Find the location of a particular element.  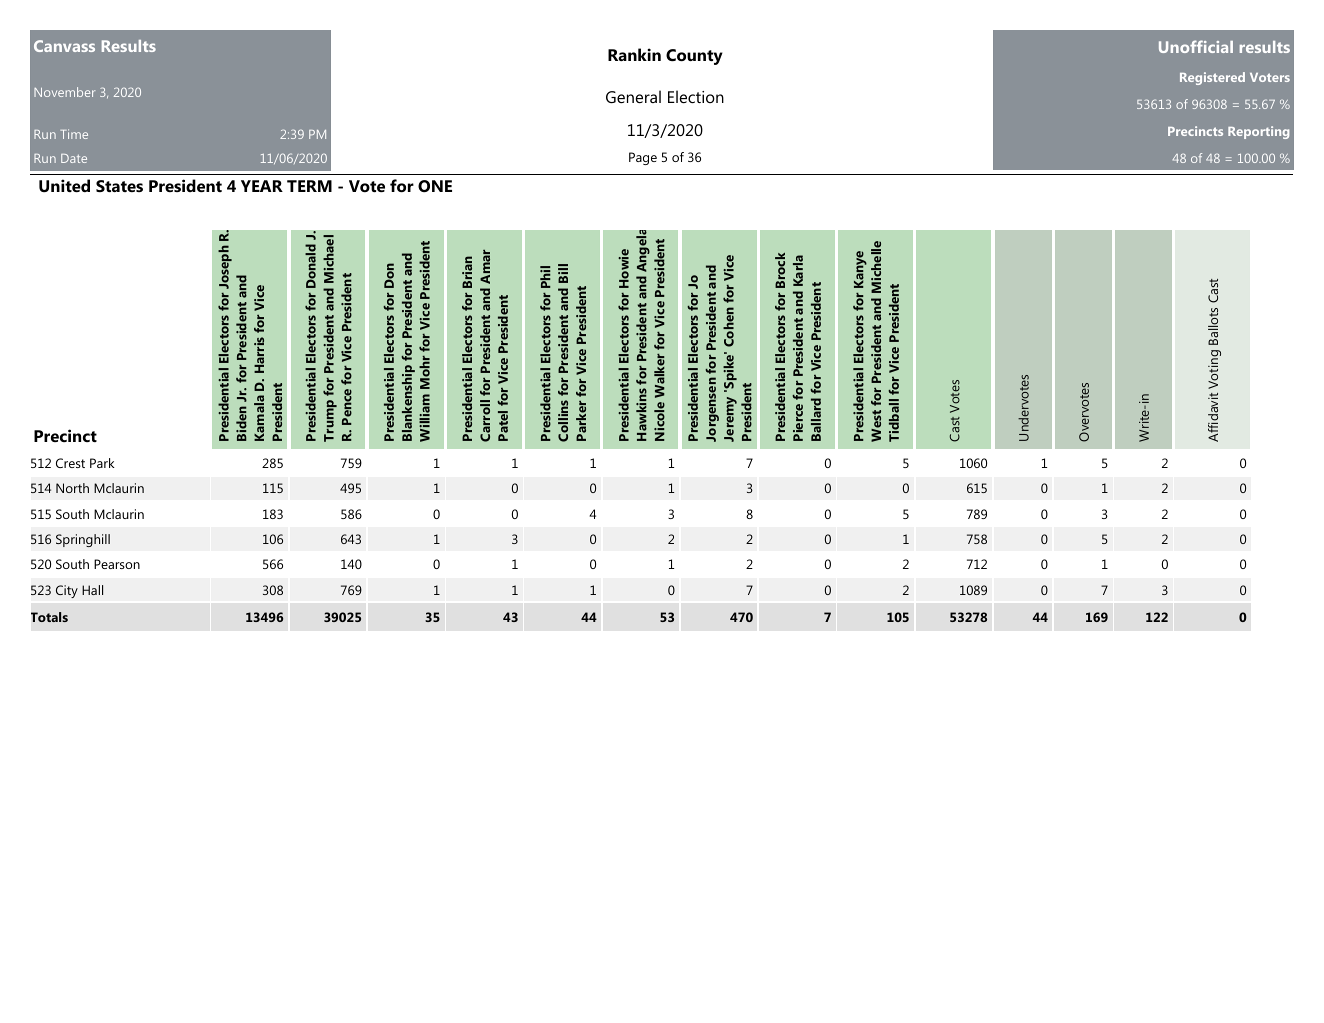

Crest is located at coordinates (70, 463).
